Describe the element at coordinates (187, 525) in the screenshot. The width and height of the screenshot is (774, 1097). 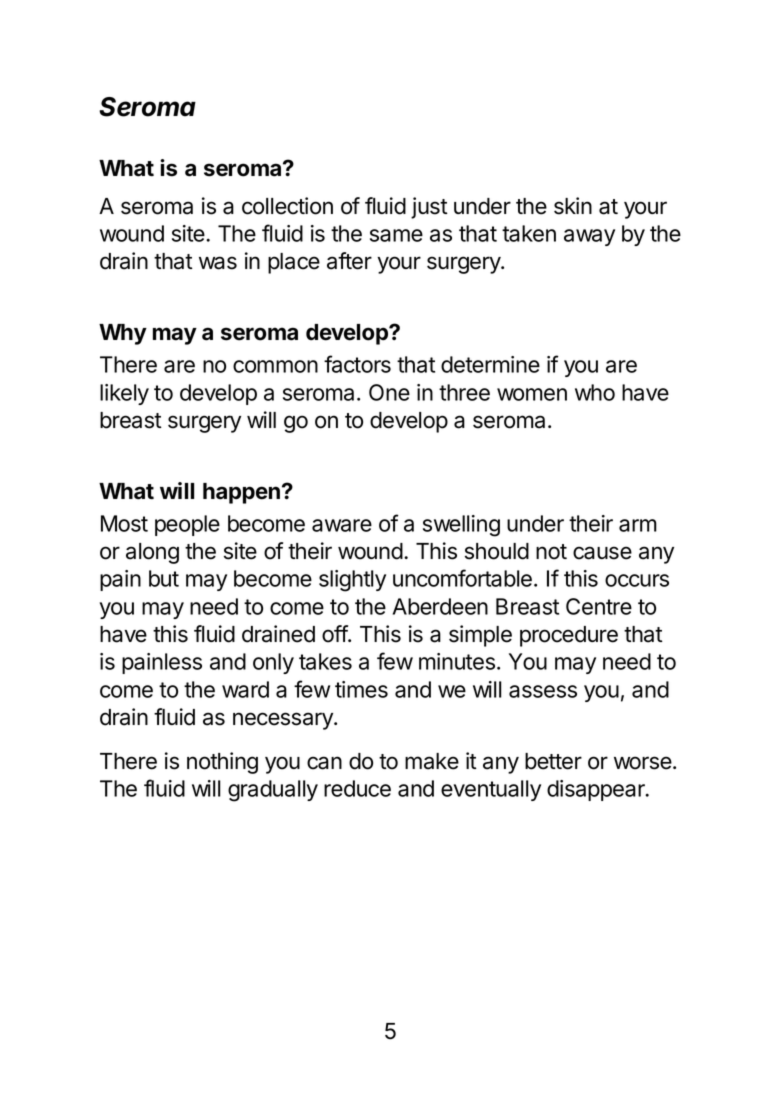
I see `people` at that location.
